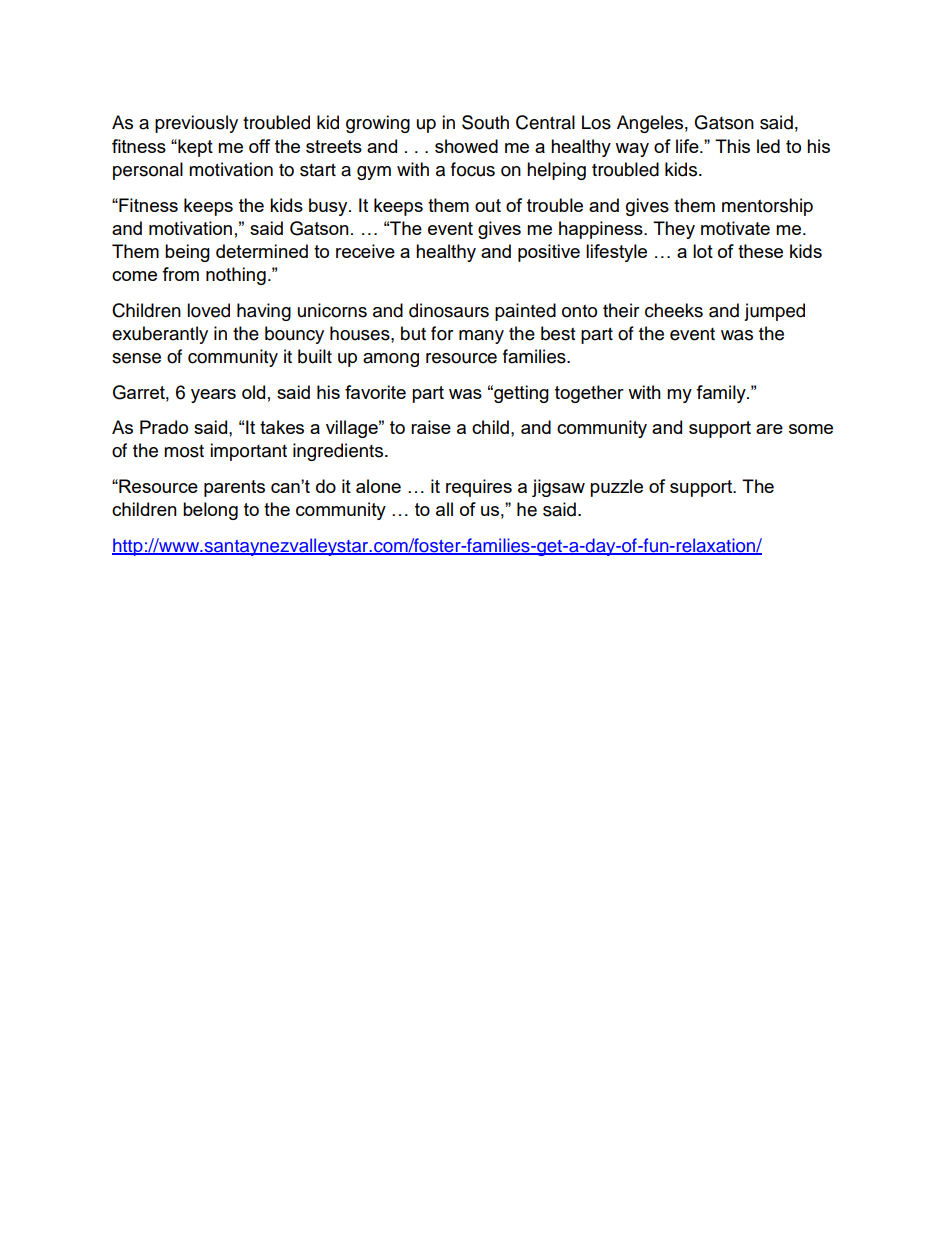 Image resolution: width=952 pixels, height=1233 pixels. What do you see at coordinates (549, 253) in the screenshot?
I see `positive` at bounding box center [549, 253].
